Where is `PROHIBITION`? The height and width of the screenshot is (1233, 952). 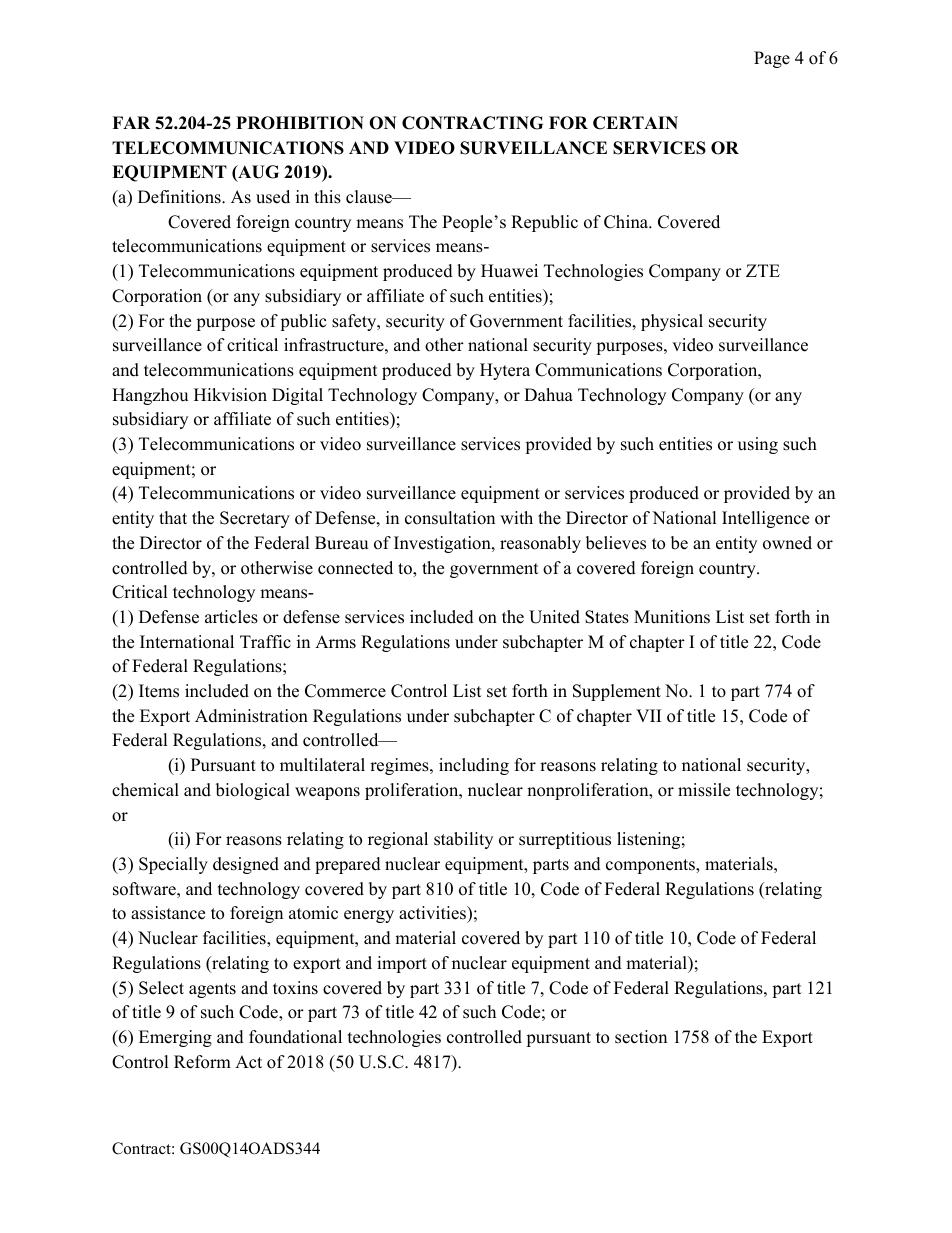
PROHIBITION is located at coordinates (300, 123).
